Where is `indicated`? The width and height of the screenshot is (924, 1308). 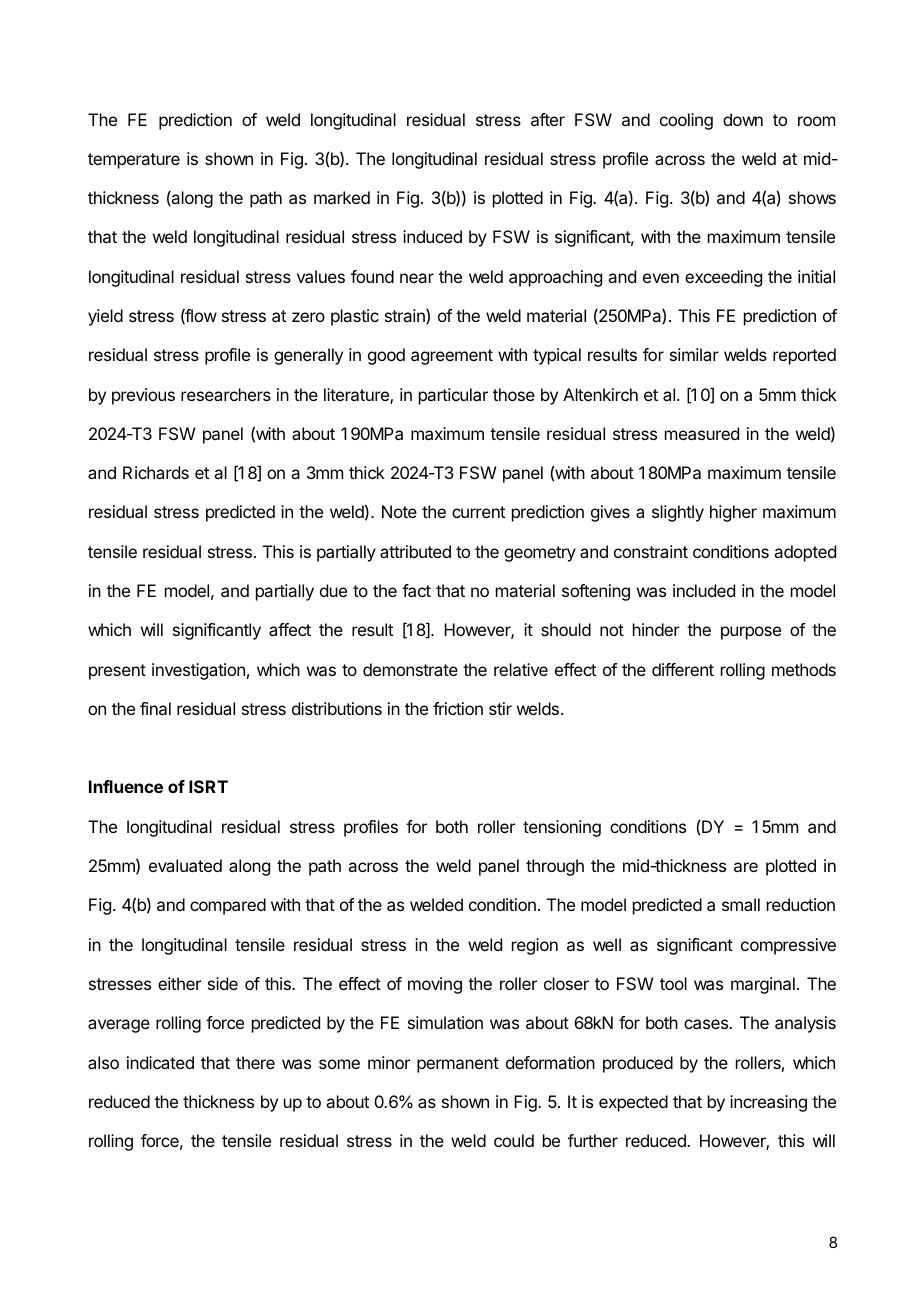
indicated is located at coordinates (160, 1062).
